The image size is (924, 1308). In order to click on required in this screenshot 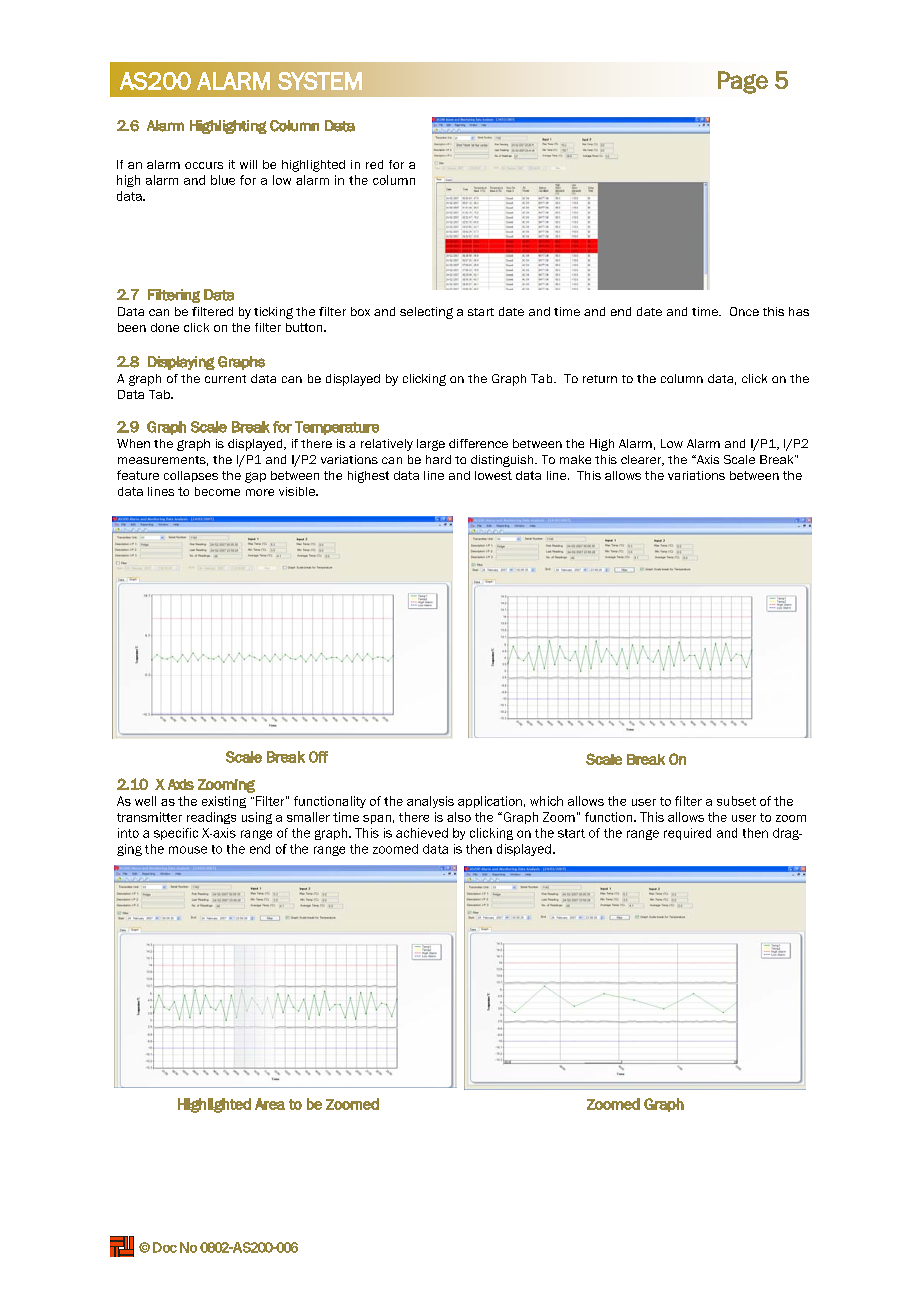, I will do `click(687, 834)`.
